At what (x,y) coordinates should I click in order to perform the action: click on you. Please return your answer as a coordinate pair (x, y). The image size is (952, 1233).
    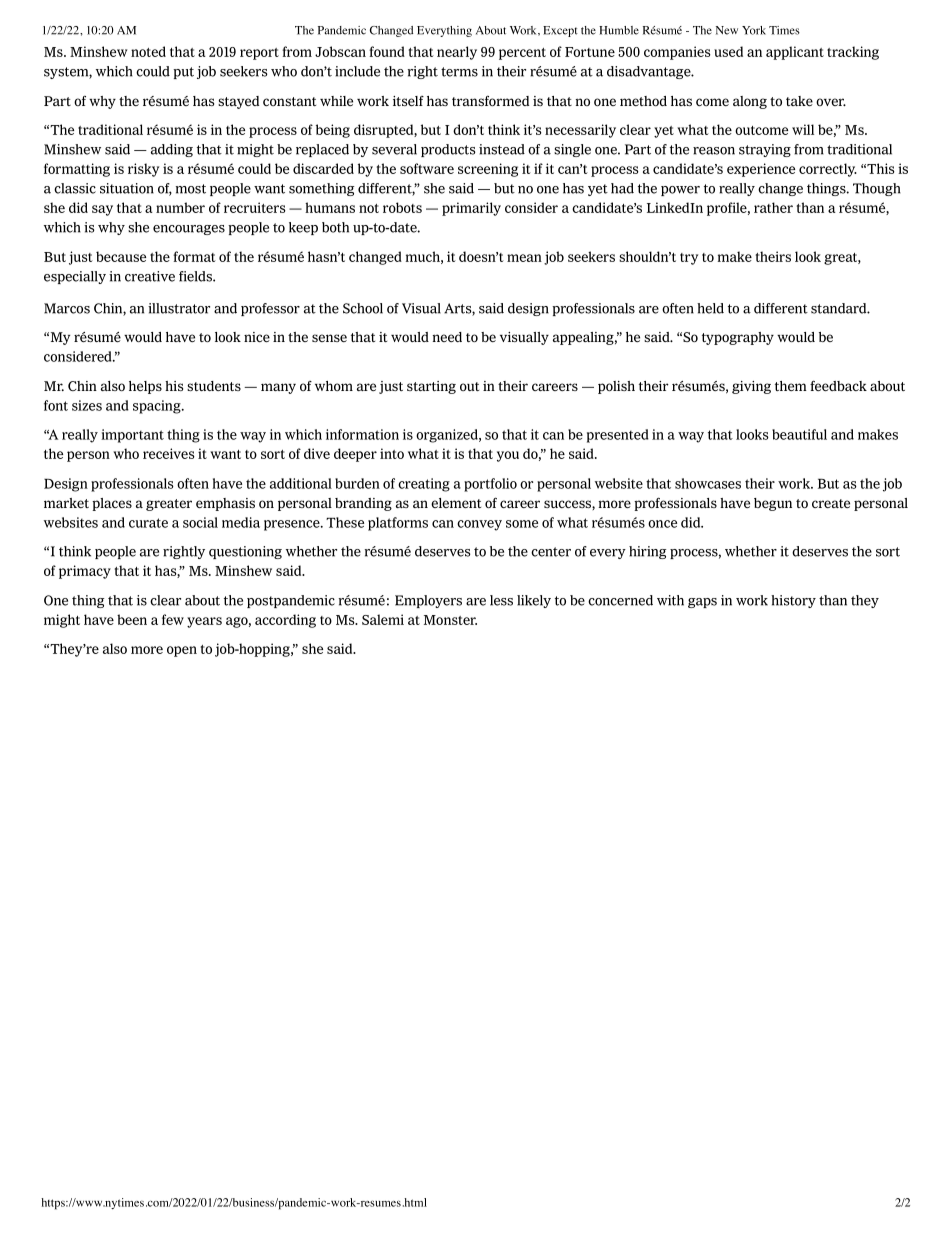
    Looking at the image, I should click on (508, 456).
